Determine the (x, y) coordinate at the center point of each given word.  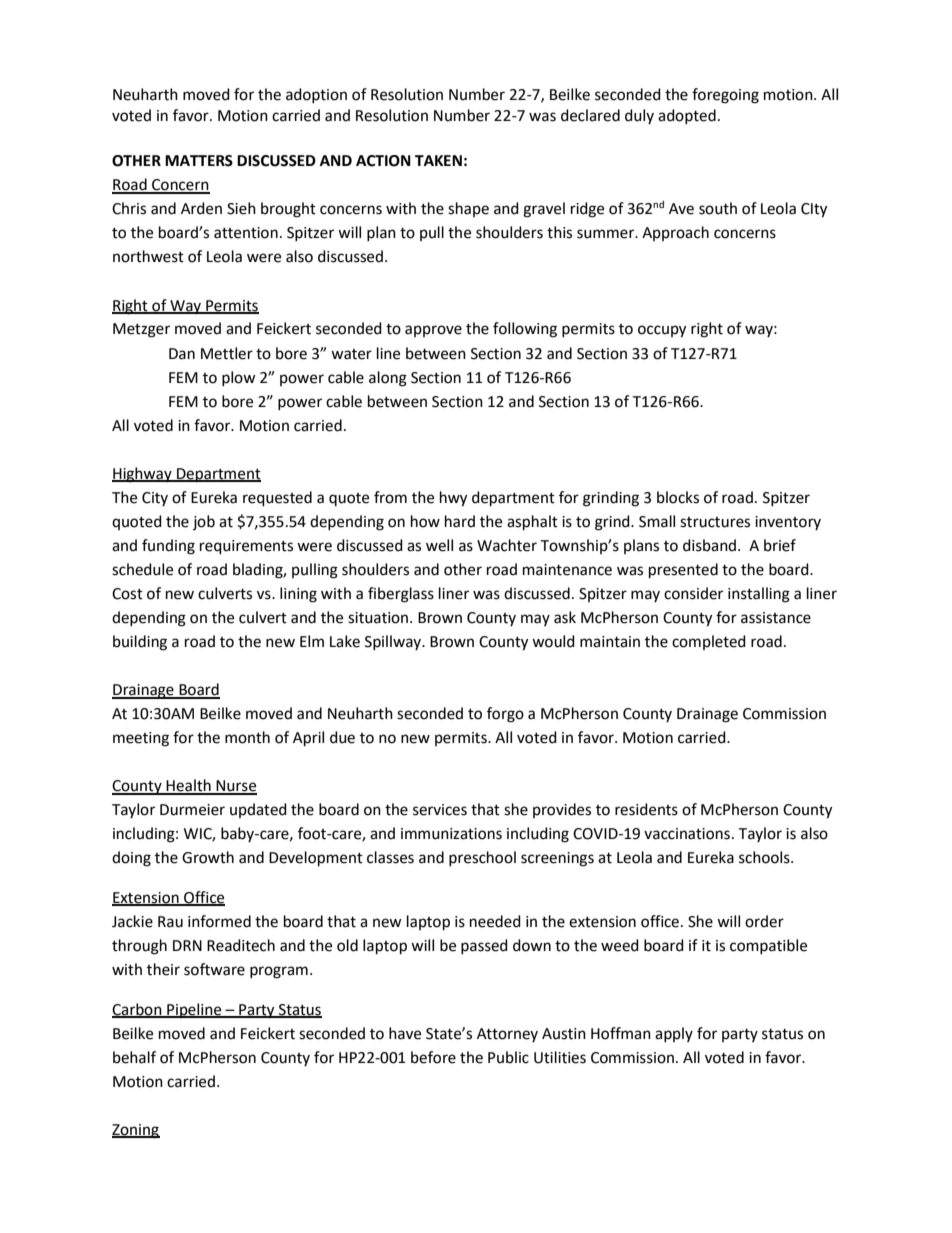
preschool (482, 858)
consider (693, 593)
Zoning (136, 1131)
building (140, 643)
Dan (182, 354)
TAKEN (438, 160)
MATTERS (199, 161)
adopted (687, 116)
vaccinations (687, 834)
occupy (662, 331)
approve (433, 331)
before (433, 1057)
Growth (208, 857)
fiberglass (401, 595)
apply (674, 1034)
